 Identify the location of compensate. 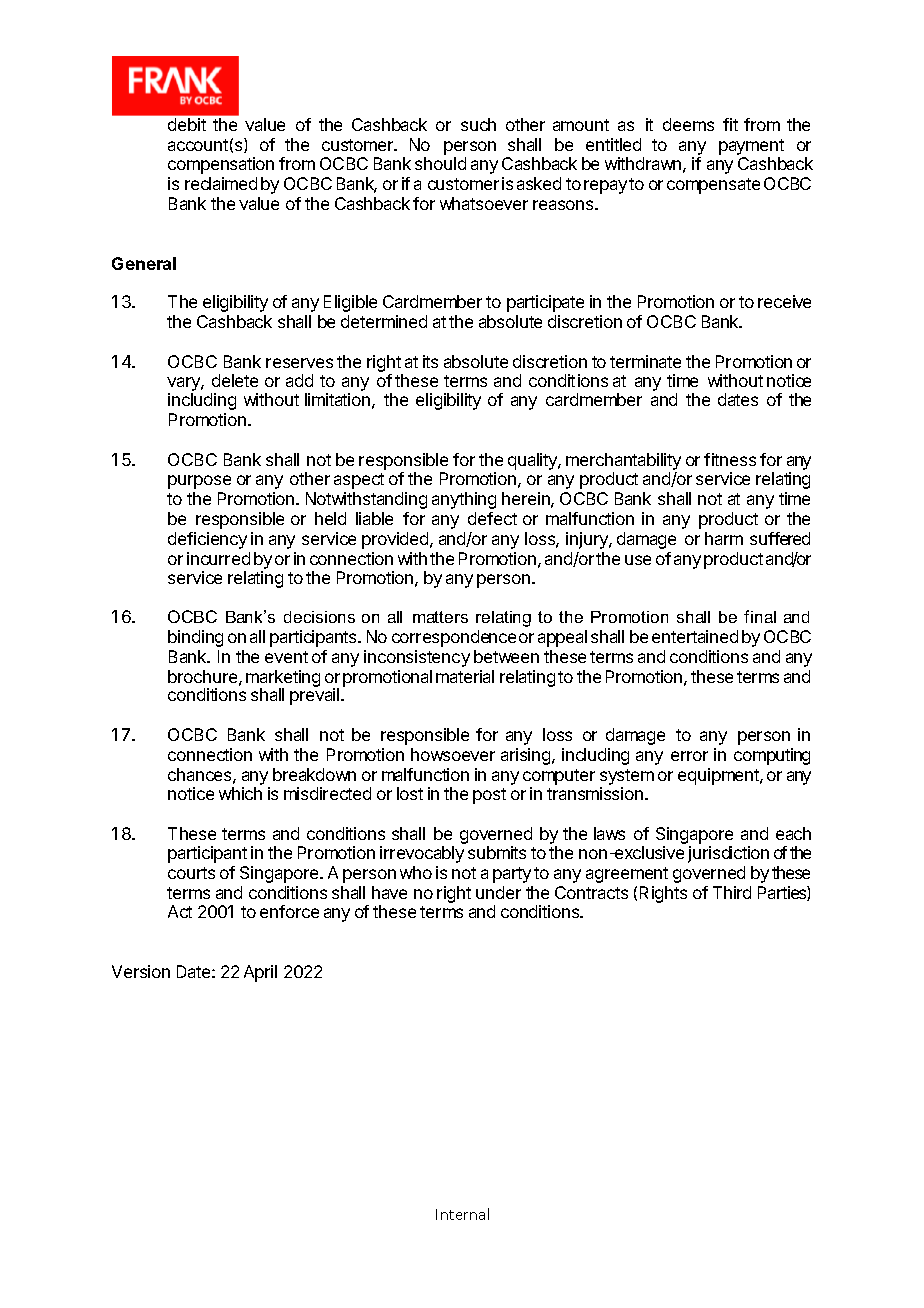
(713, 186).
